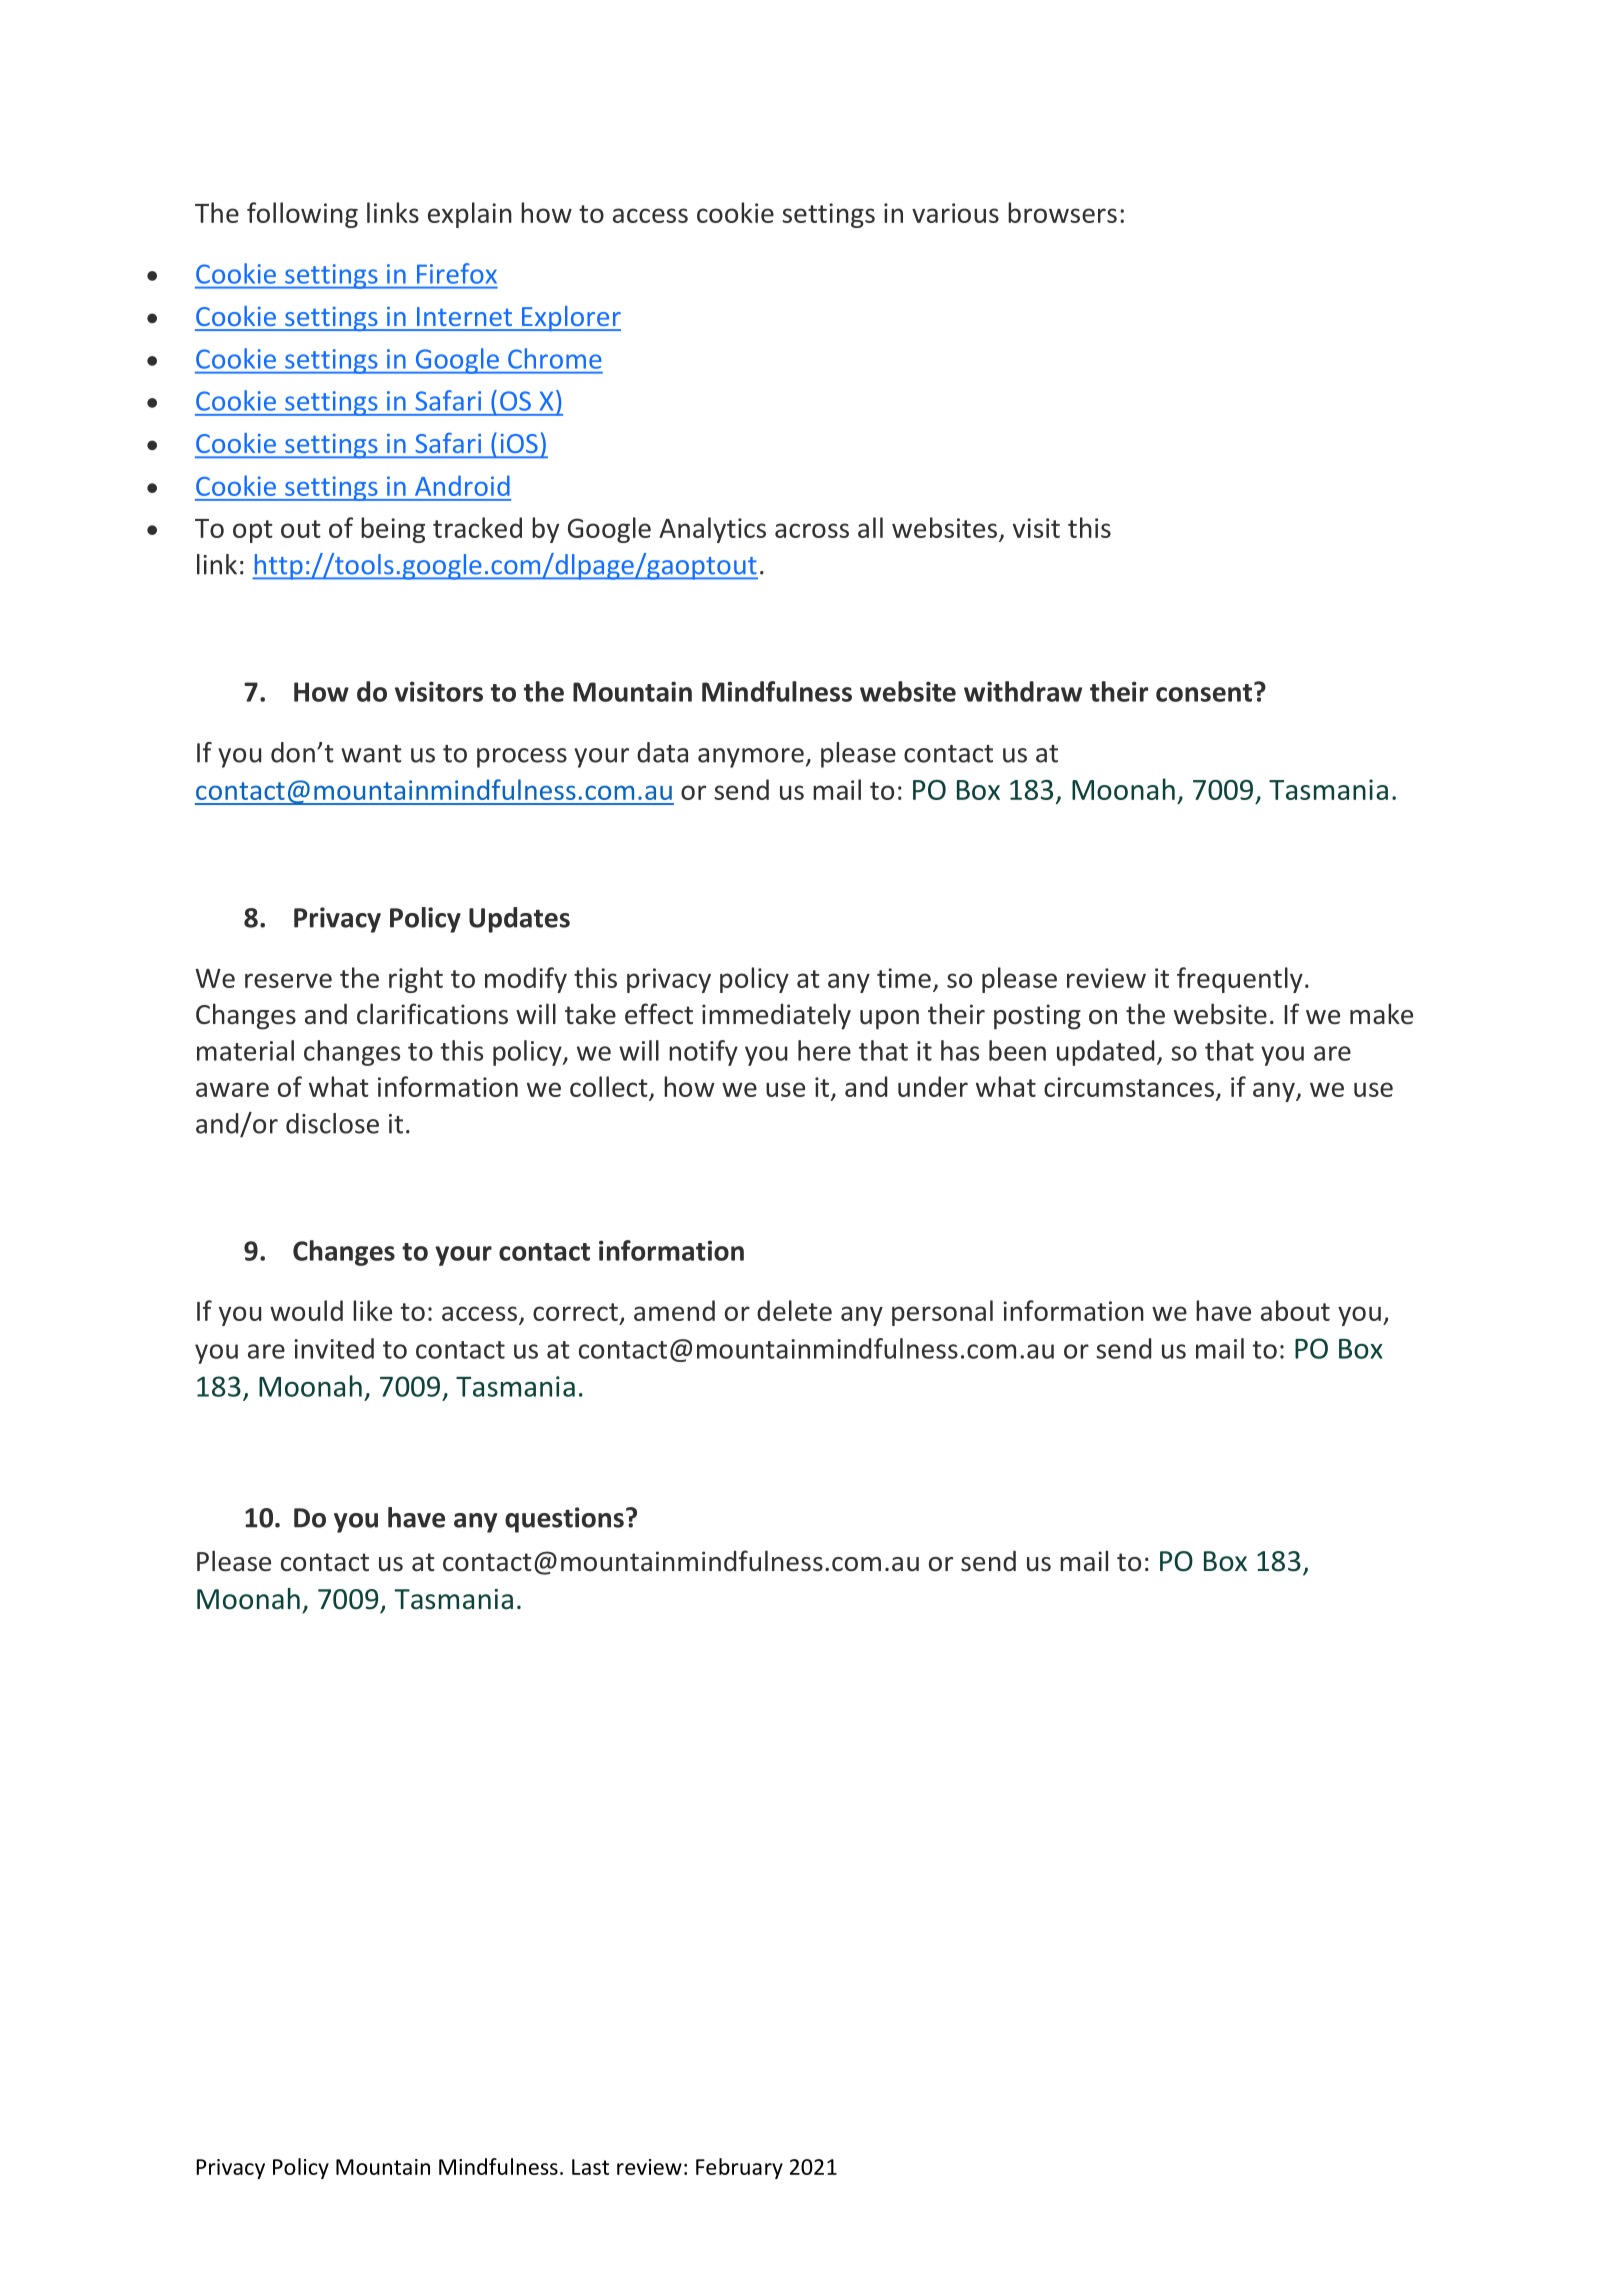 The image size is (1610, 2277). I want to click on delete, so click(794, 1310).
